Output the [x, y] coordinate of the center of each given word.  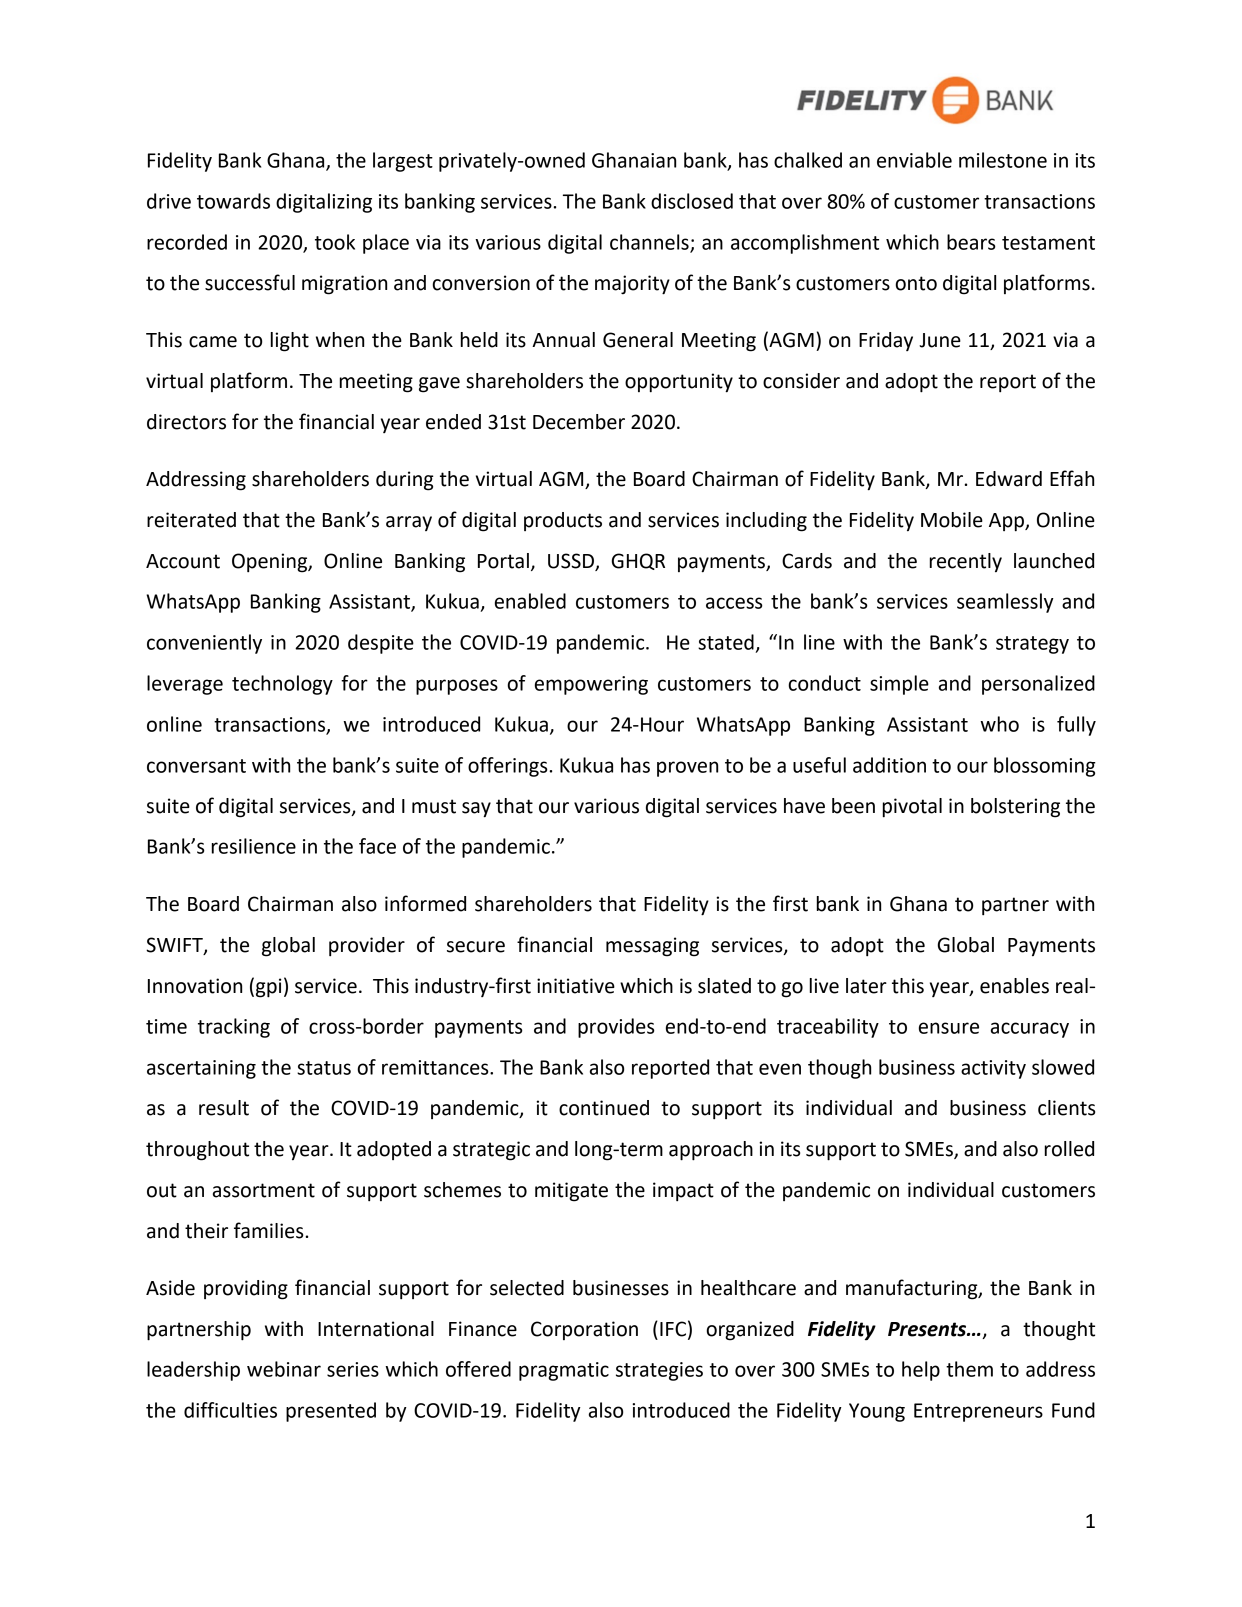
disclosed [692, 201]
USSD [571, 561]
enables [1014, 986]
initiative [576, 986]
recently [966, 562]
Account [183, 561]
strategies [659, 1371]
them [969, 1369]
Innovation [195, 986]
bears [971, 242]
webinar [284, 1369]
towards [233, 201]
